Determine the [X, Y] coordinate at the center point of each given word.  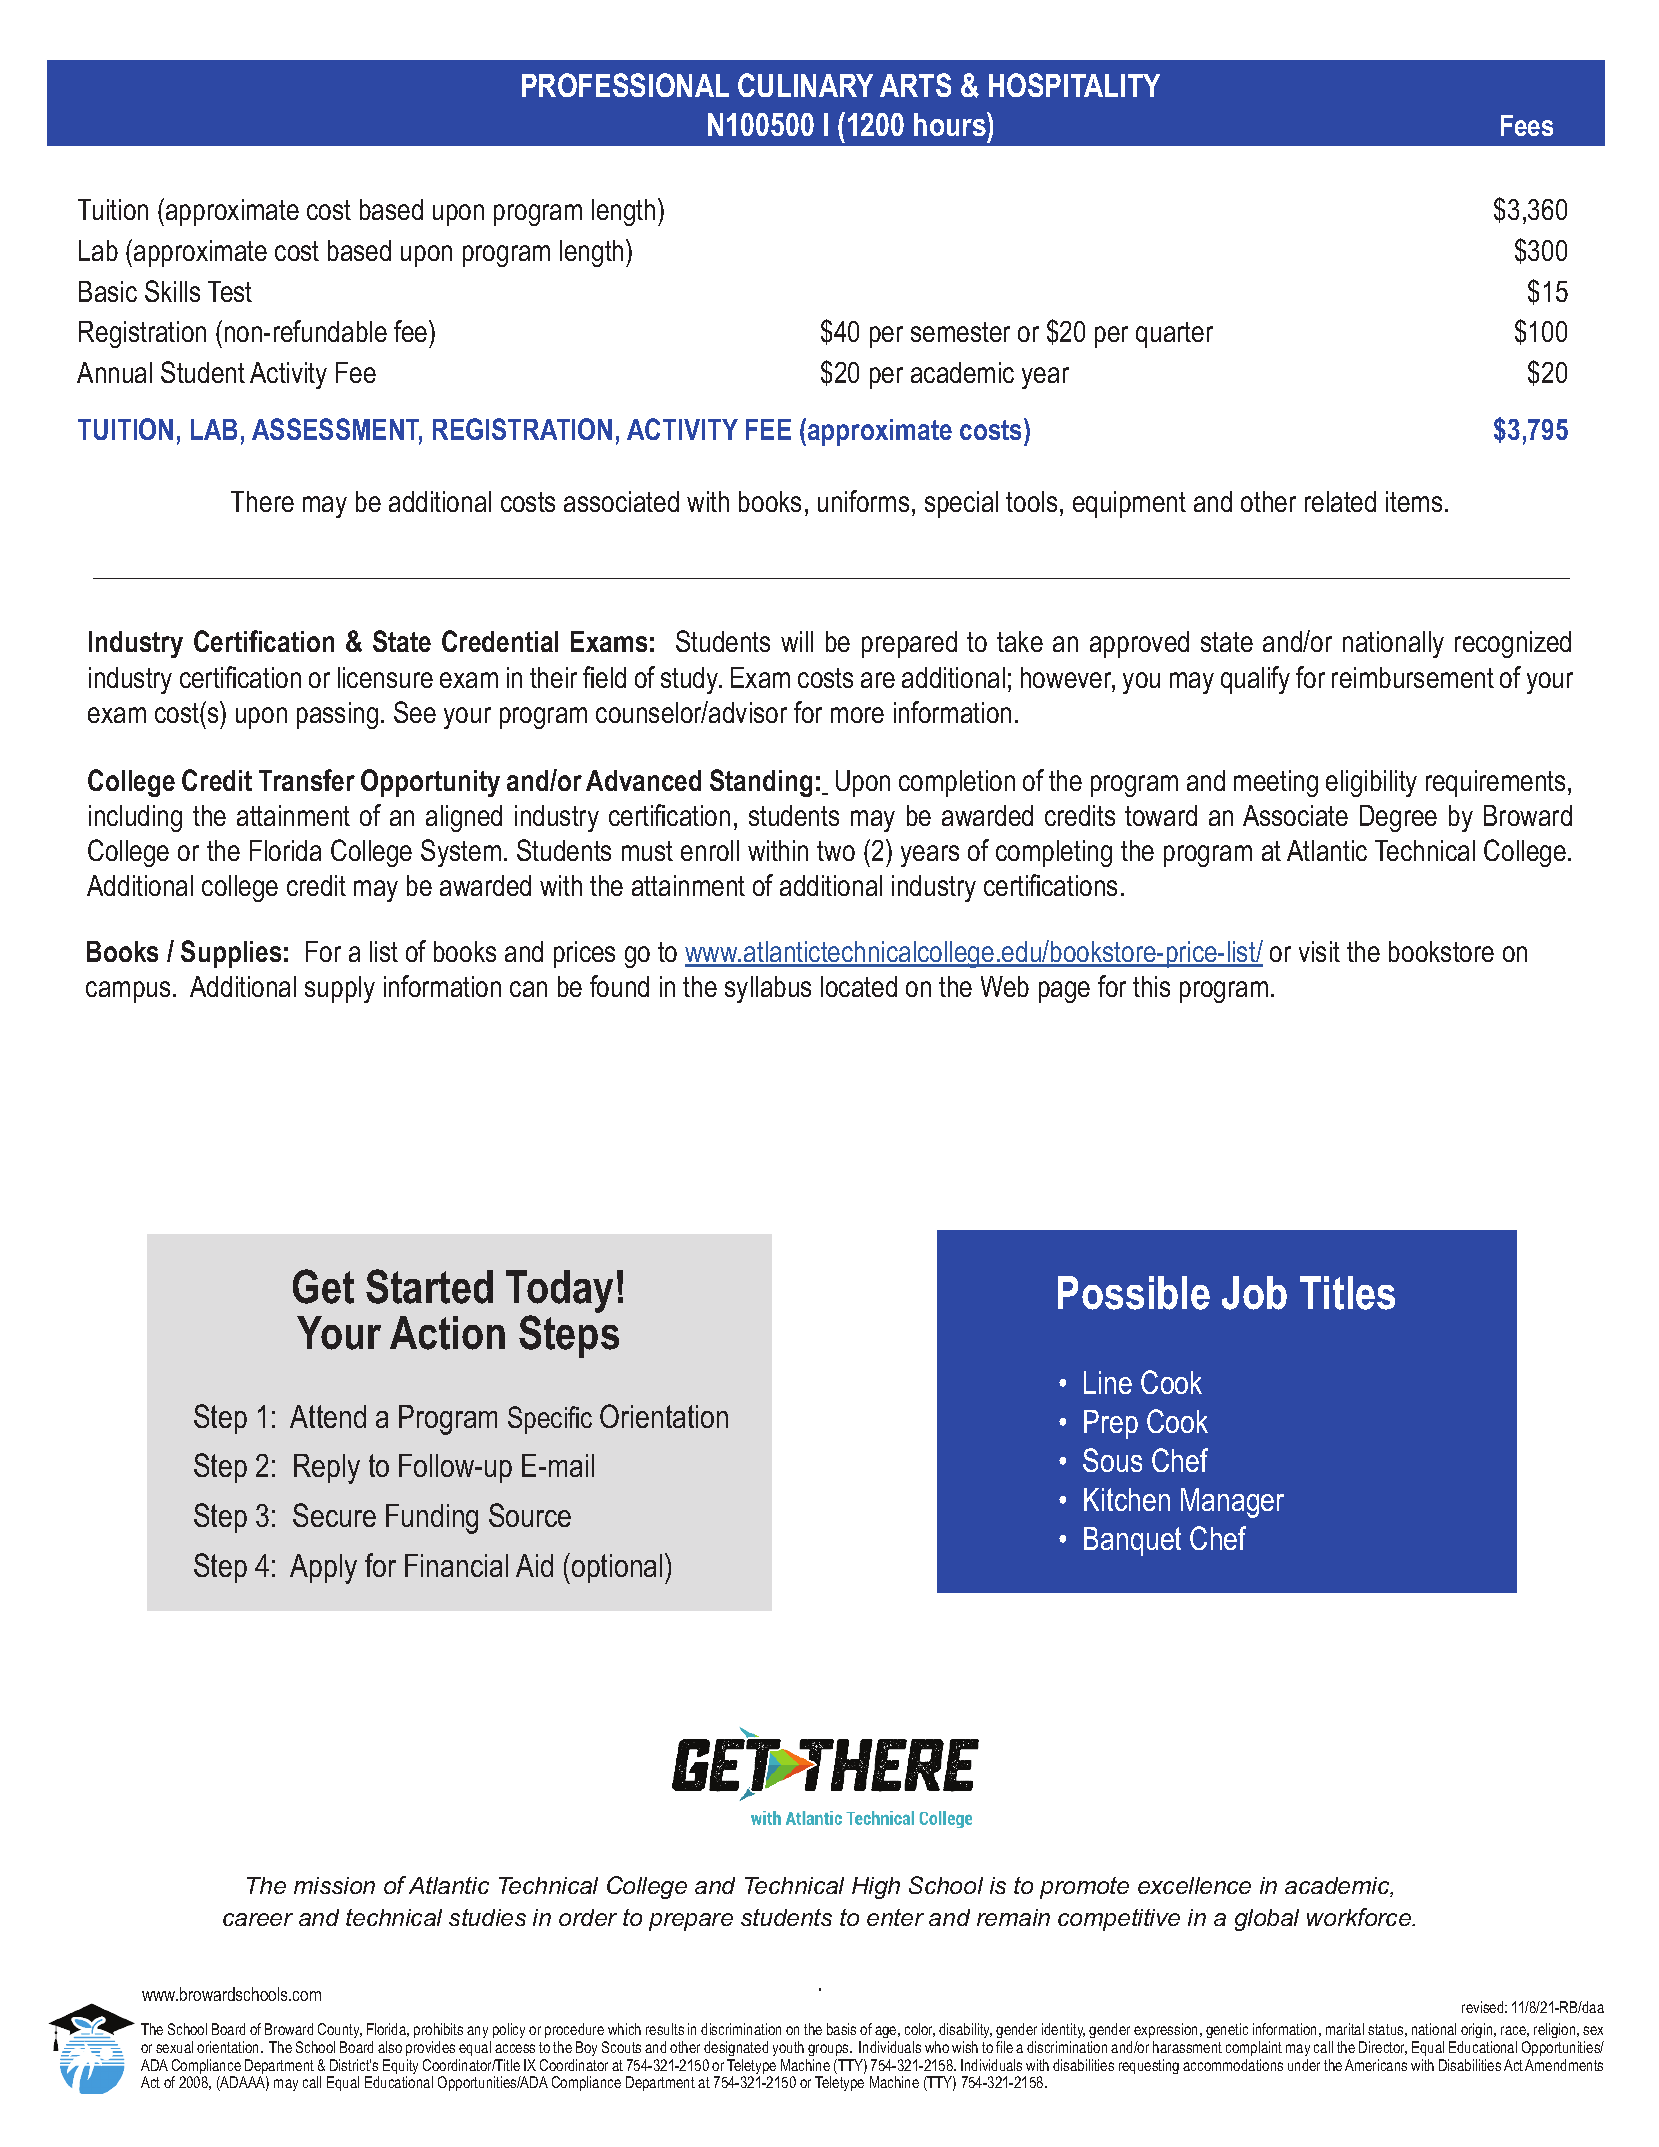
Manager [1232, 1503]
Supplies [231, 954]
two [836, 851]
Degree [1398, 818]
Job [1254, 1293]
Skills [172, 291]
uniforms [863, 501]
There [262, 501]
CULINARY [805, 85]
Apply [323, 1569]
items [1414, 501]
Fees [1527, 125]
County [340, 2032]
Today [559, 1293]
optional [617, 1568]
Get [323, 1286]
